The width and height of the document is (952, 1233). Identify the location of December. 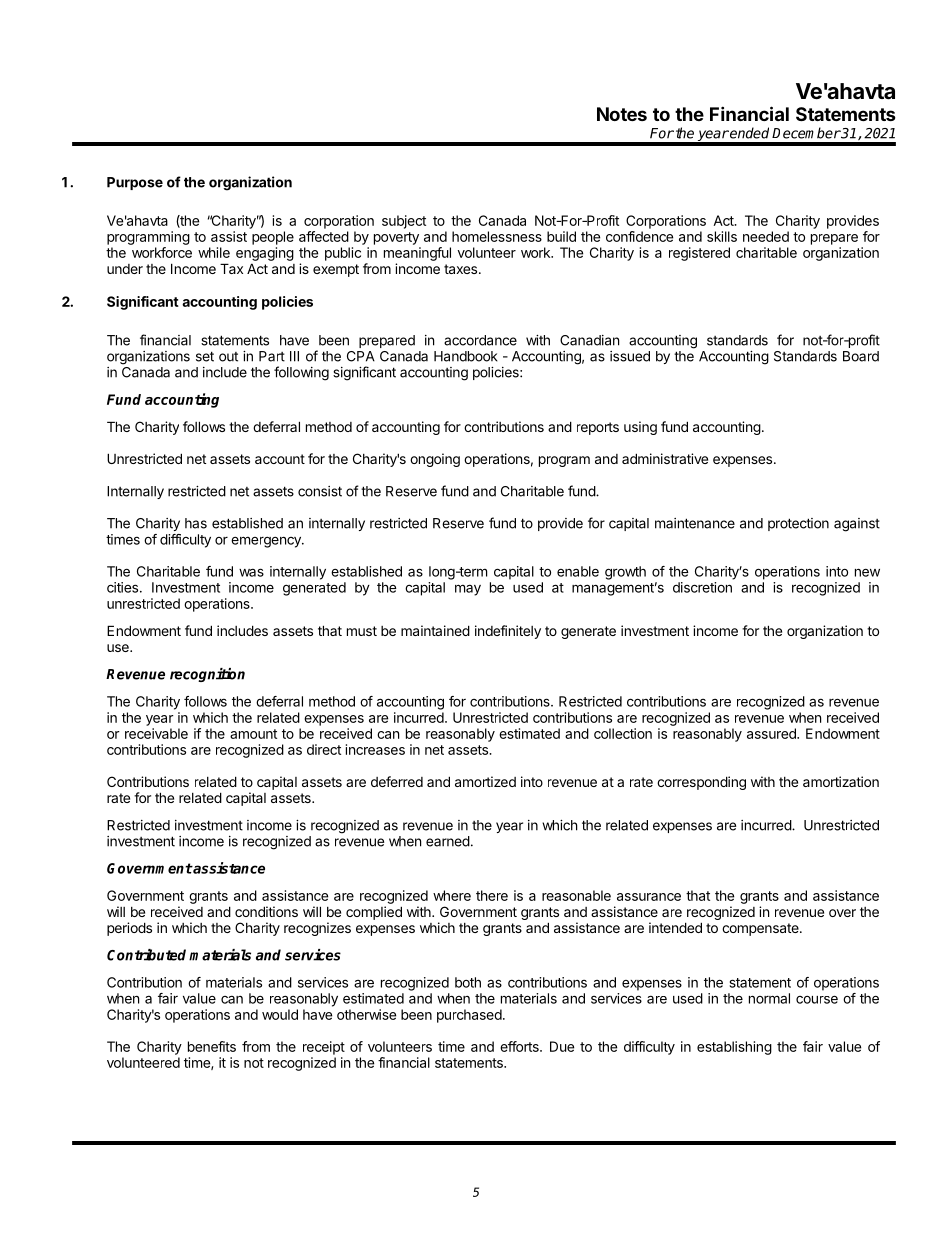
(806, 133).
